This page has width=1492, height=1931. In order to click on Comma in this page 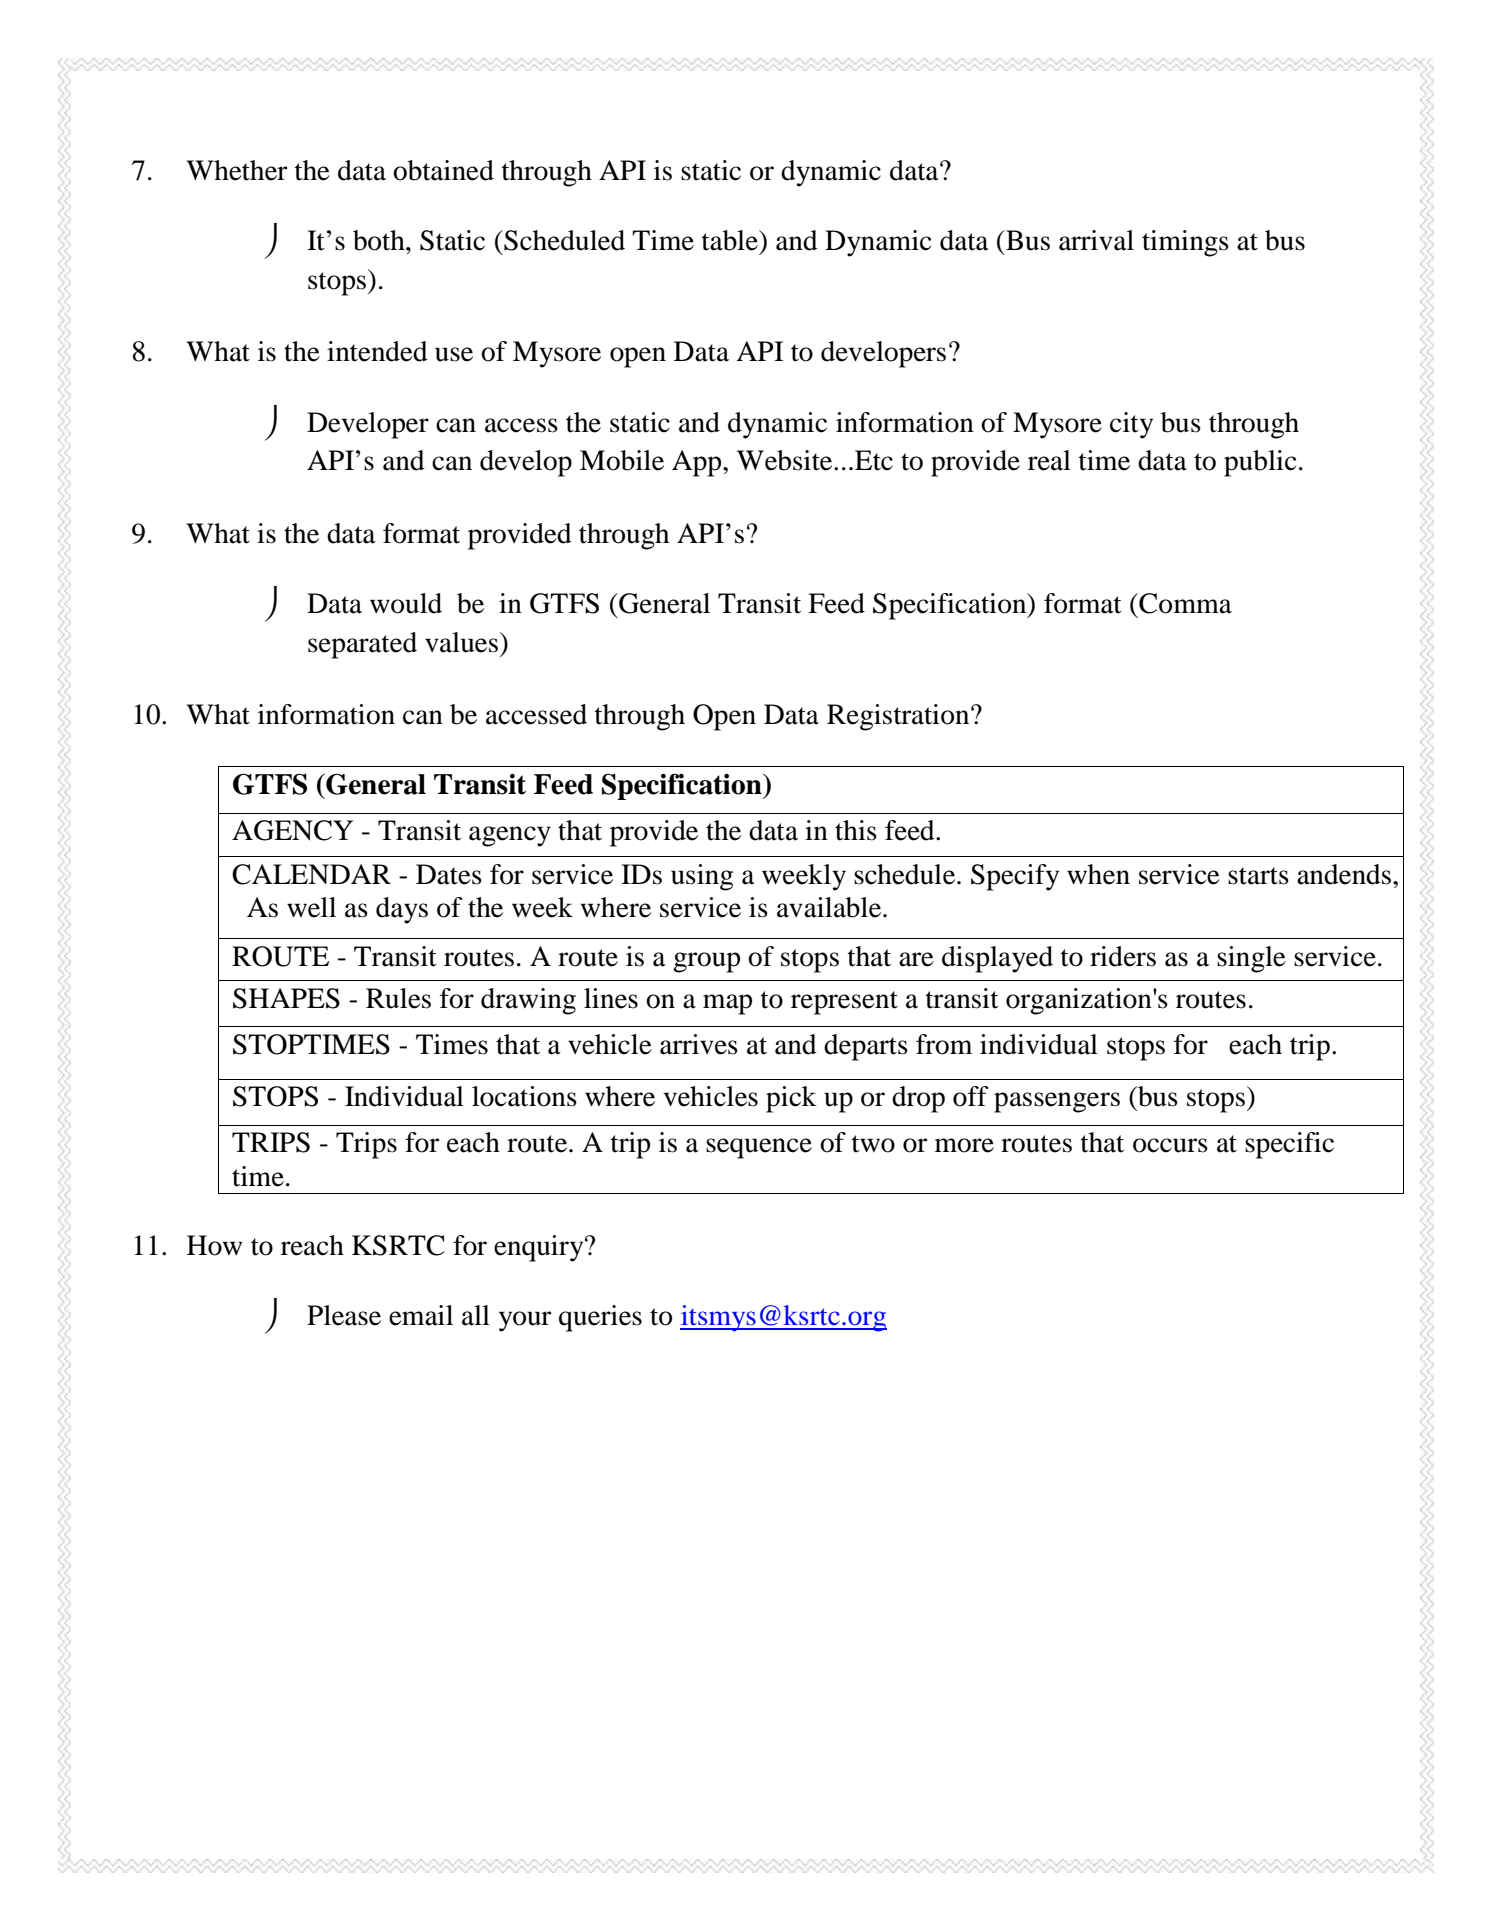, I will do `click(1184, 603)`.
